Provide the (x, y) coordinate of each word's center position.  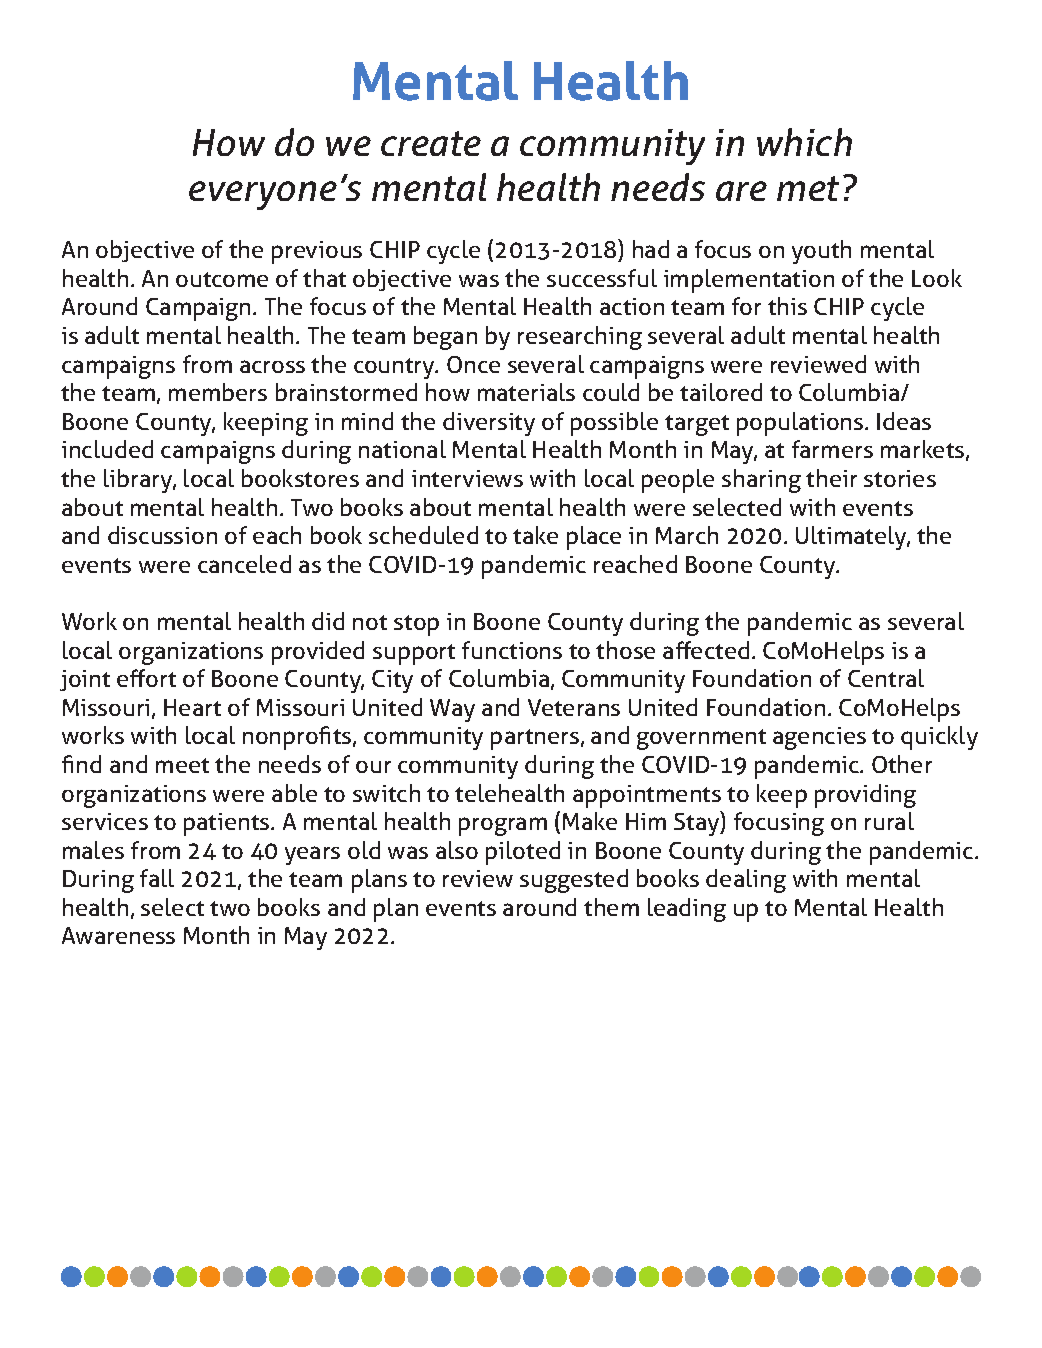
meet (182, 765)
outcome (222, 279)
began (445, 338)
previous (317, 252)
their (831, 478)
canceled (244, 564)
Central (886, 678)
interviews (467, 478)
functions (512, 650)
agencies (819, 738)
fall (157, 878)
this (787, 306)
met (808, 188)
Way (452, 710)
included (107, 449)
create (431, 143)
